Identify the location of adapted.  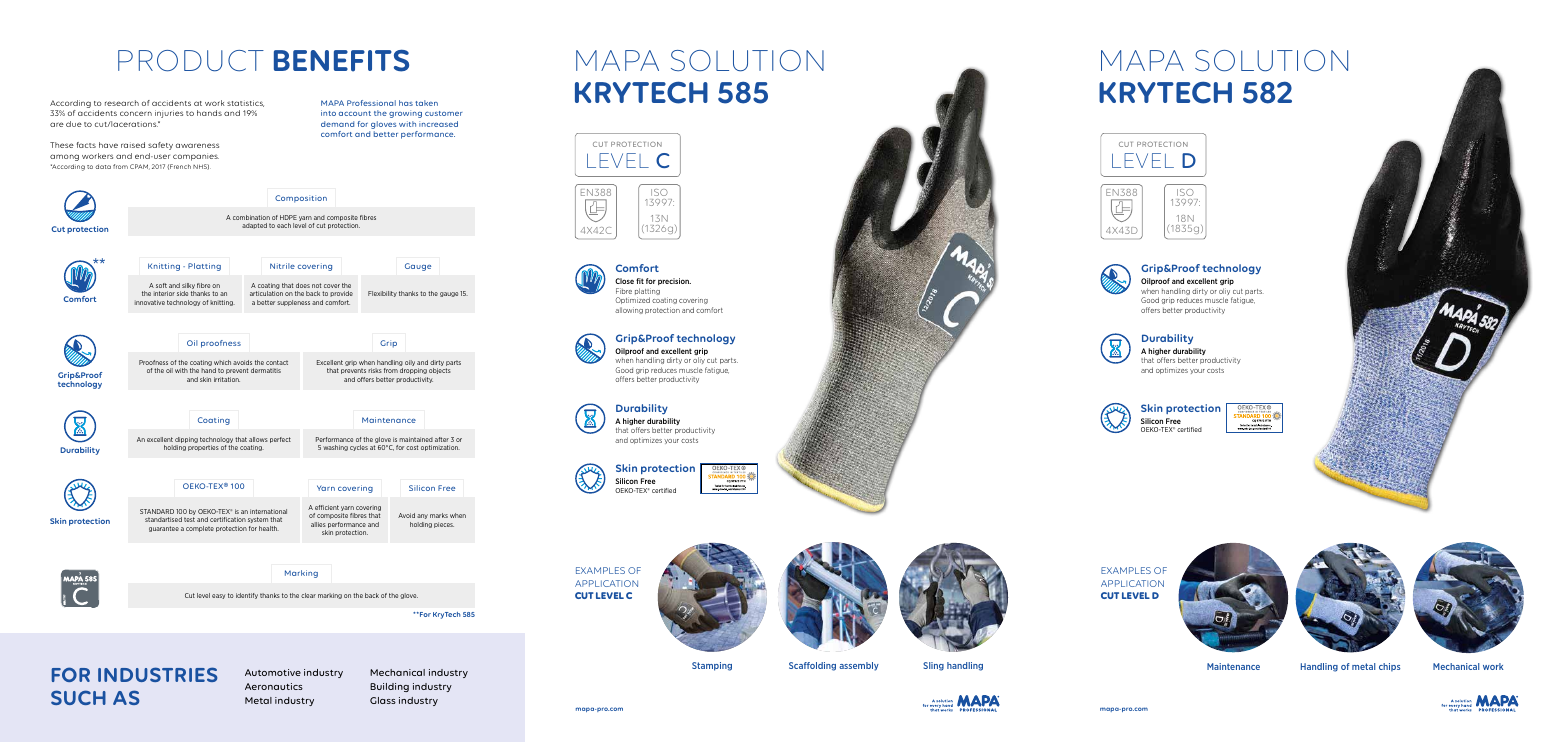
(254, 226).
